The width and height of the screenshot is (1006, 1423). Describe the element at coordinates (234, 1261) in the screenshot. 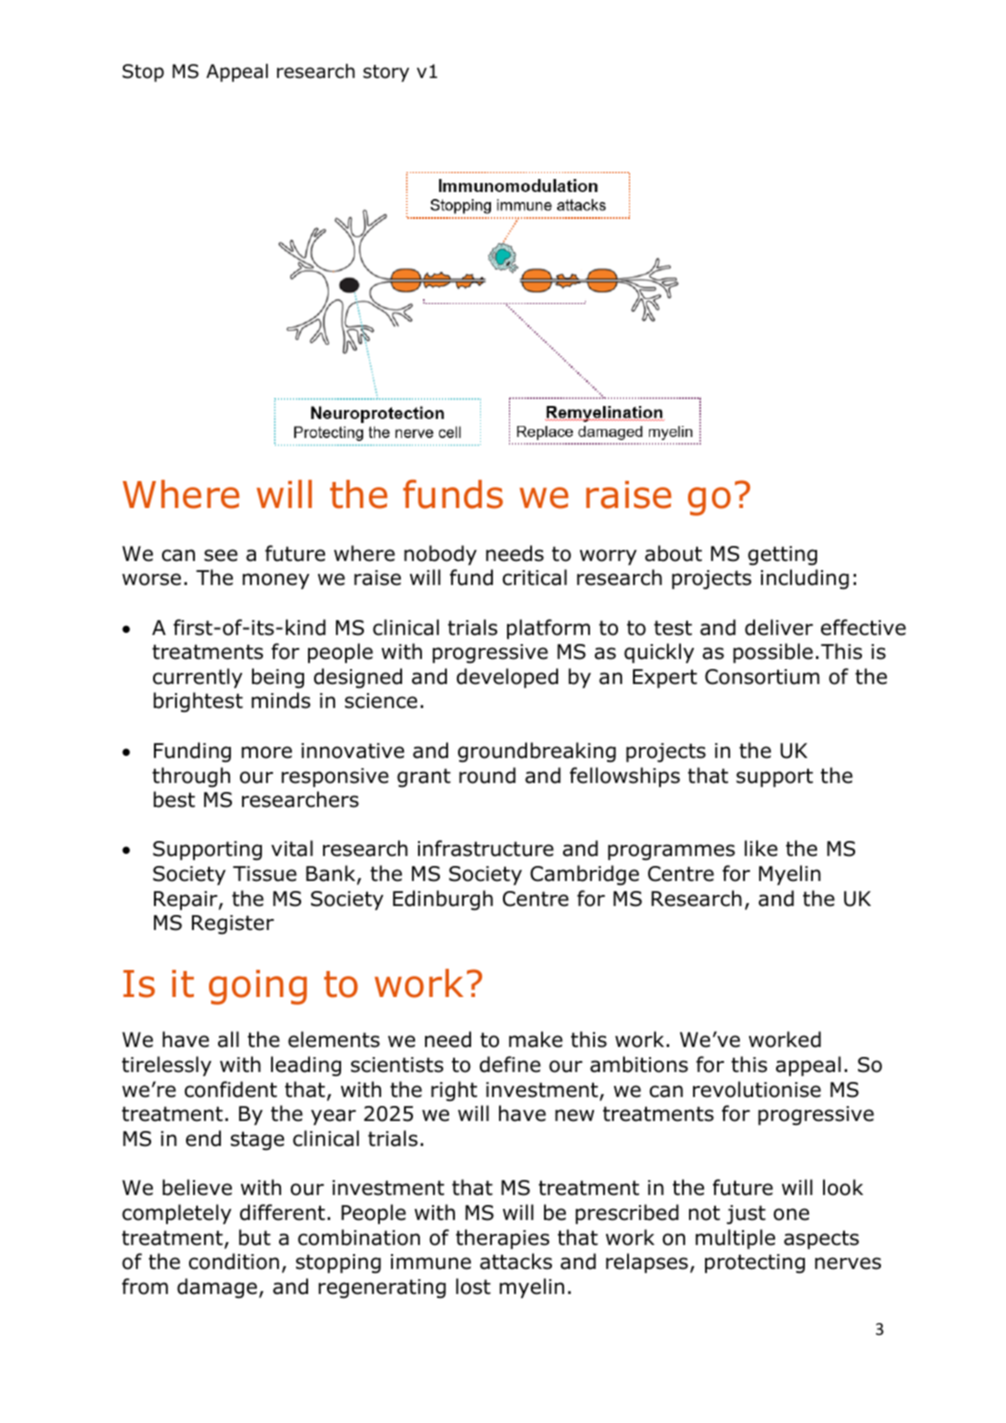

I see `condition` at that location.
